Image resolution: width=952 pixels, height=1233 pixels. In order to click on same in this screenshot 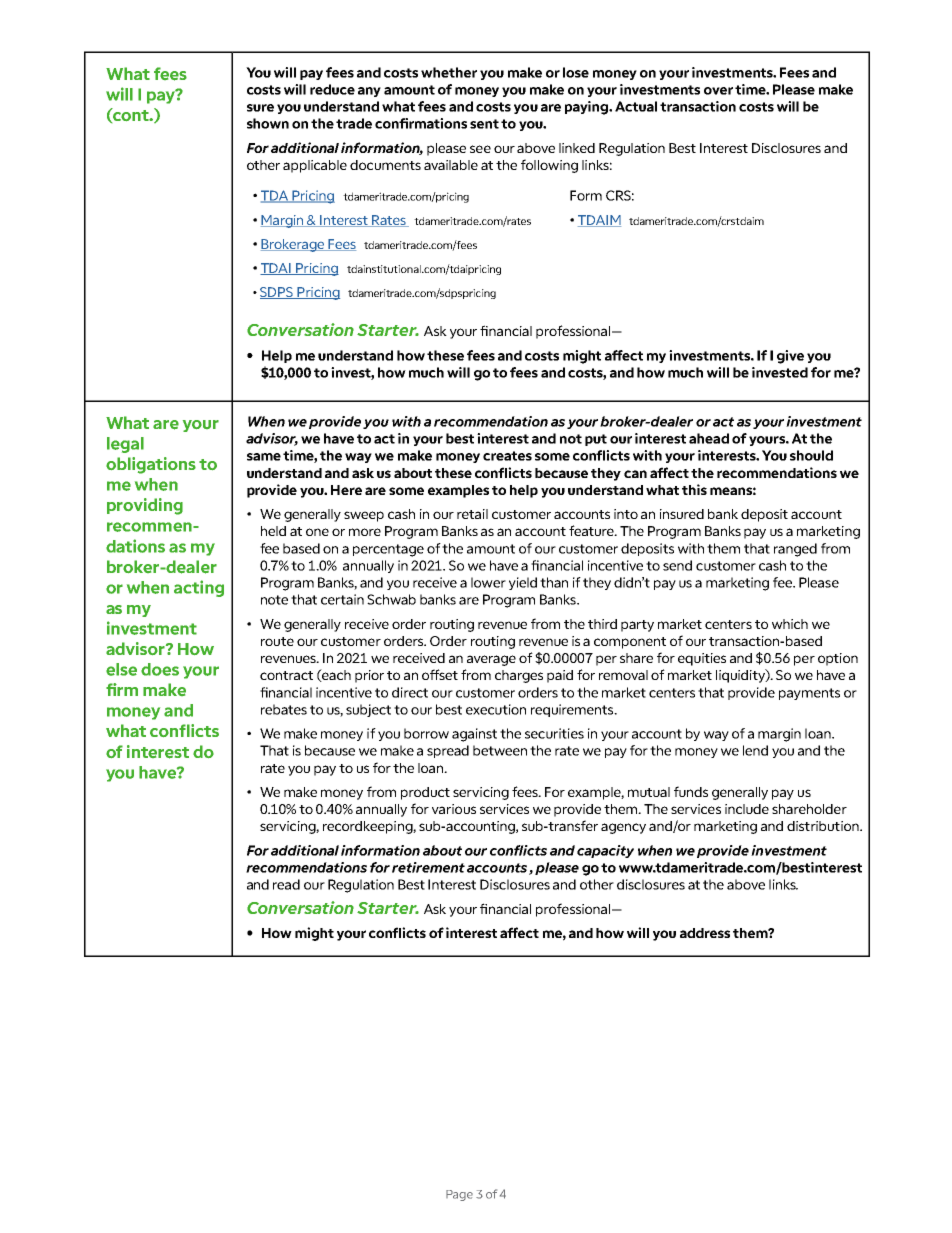, I will do `click(264, 457)`.
